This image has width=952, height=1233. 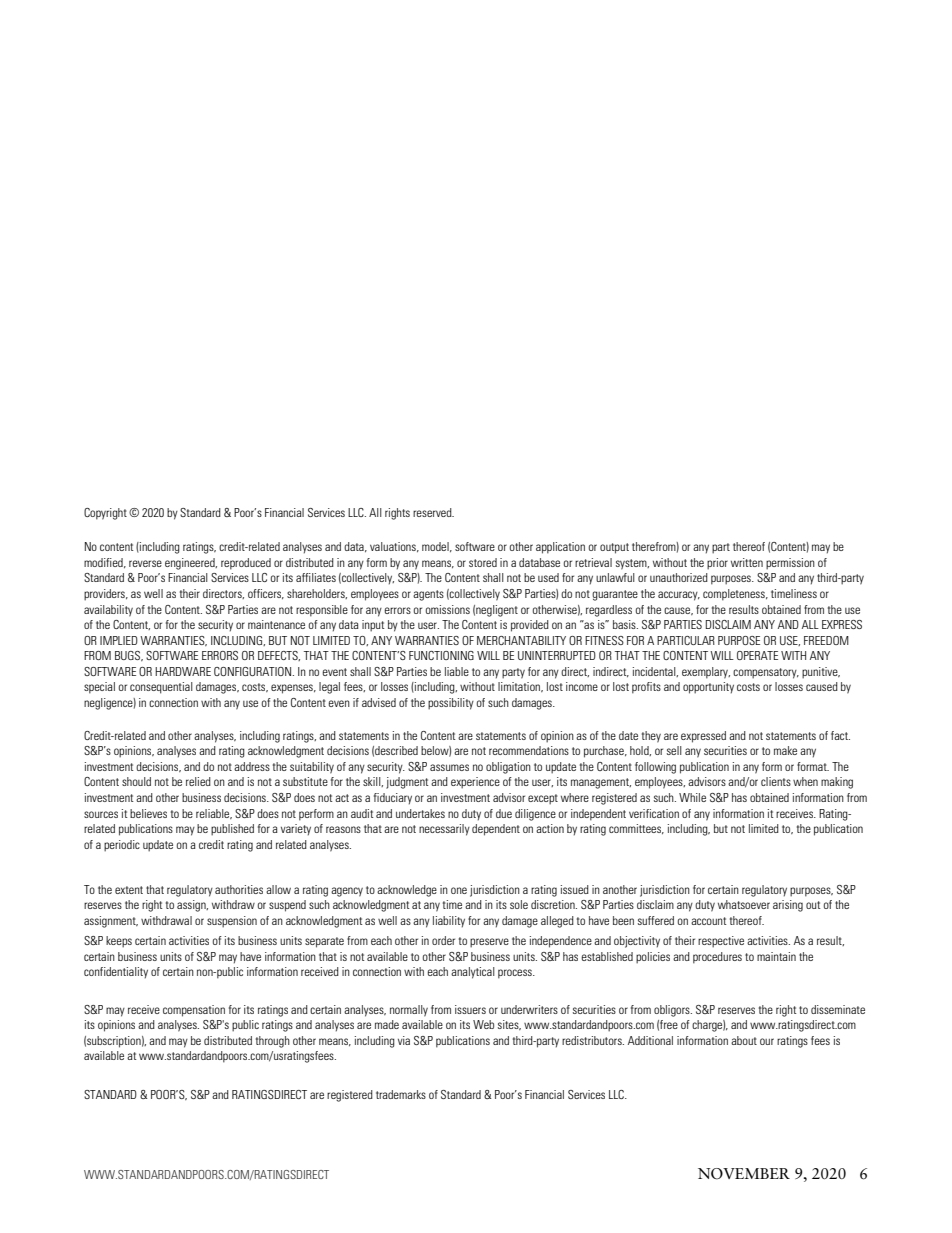 What do you see at coordinates (747, 562) in the image?
I see `written` at bounding box center [747, 562].
